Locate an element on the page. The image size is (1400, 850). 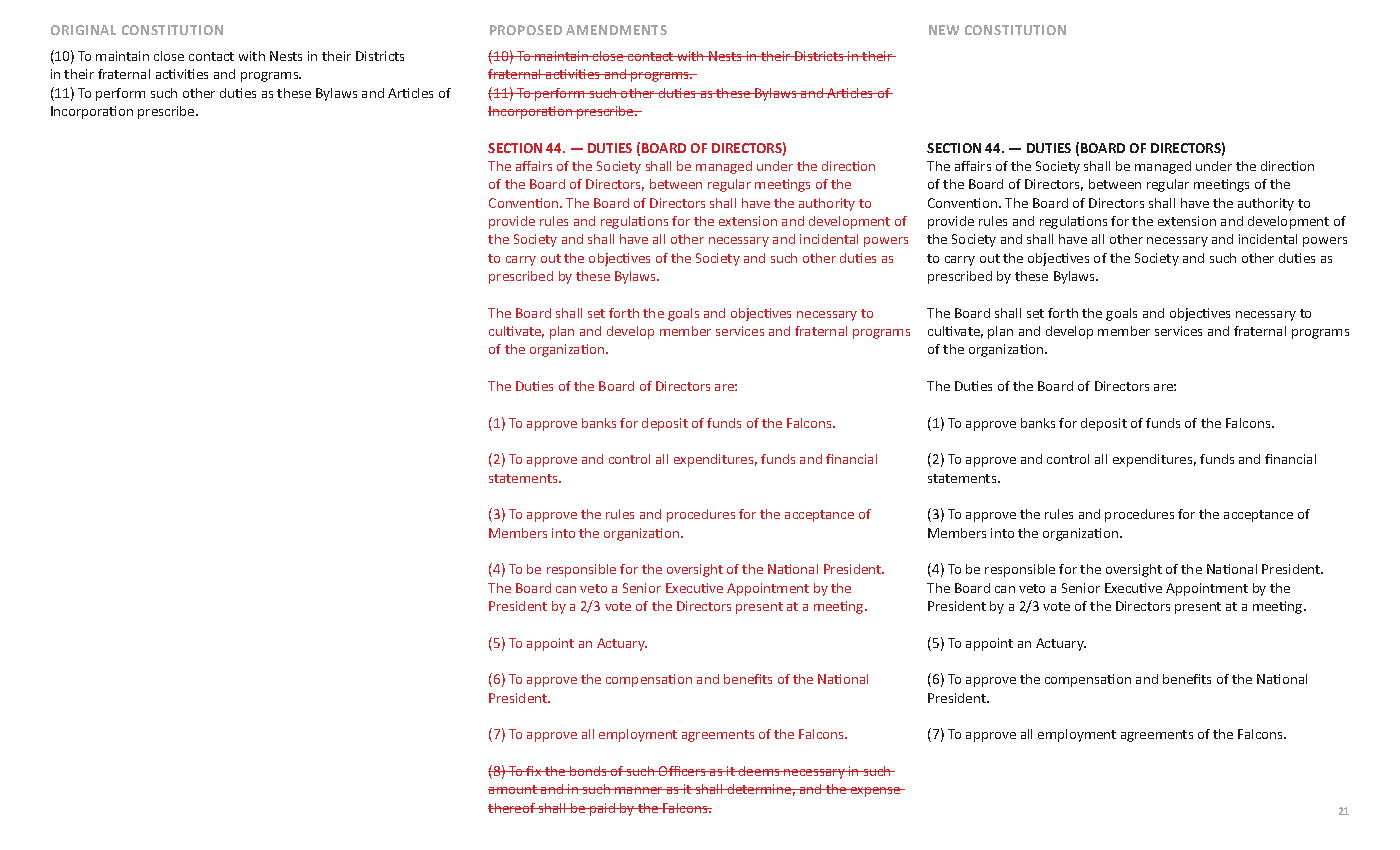
amount is located at coordinates (513, 789).
